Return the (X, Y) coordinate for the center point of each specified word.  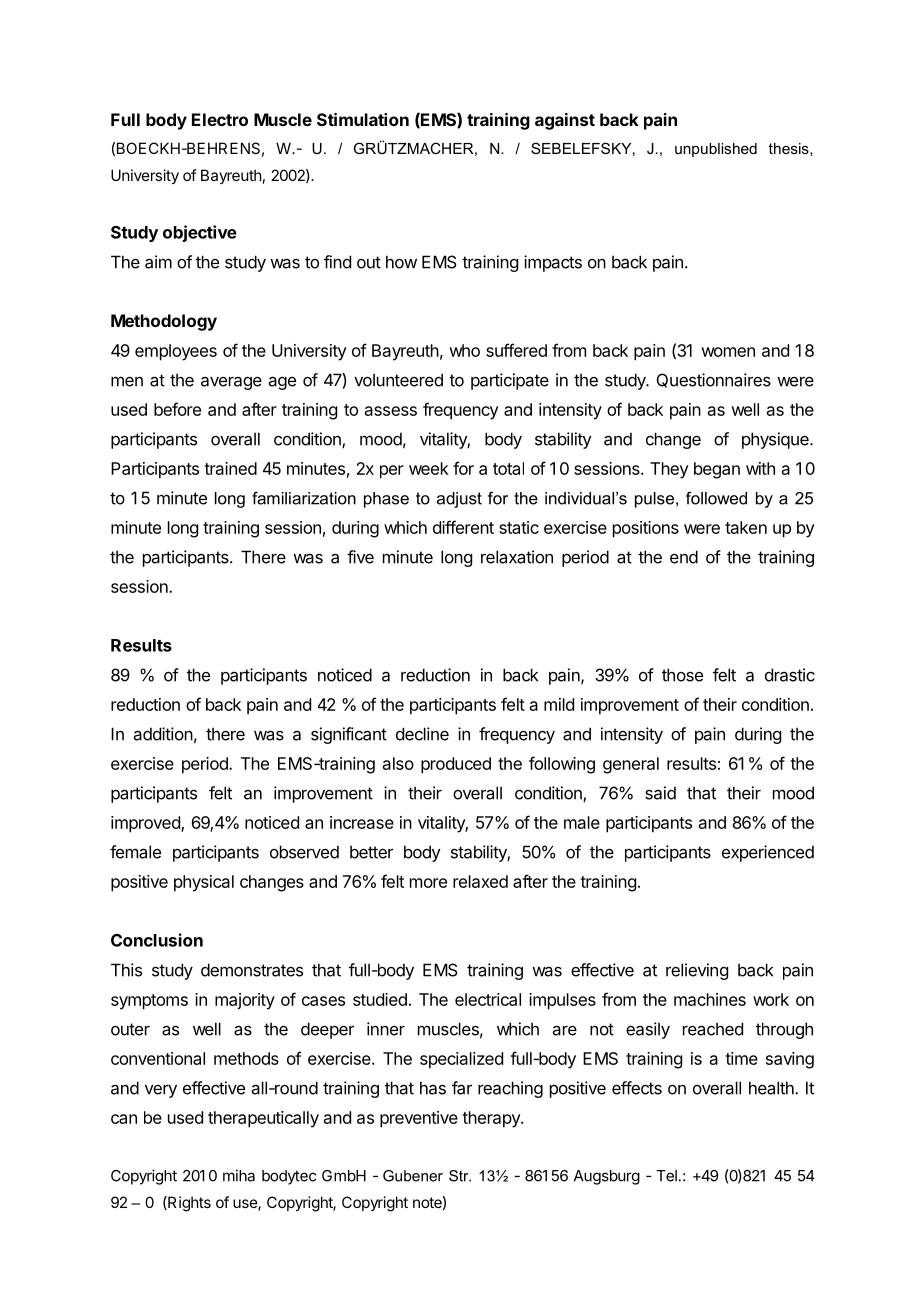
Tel (666, 1176)
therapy (492, 1119)
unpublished (716, 150)
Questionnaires (714, 380)
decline (422, 734)
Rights (188, 1204)
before (177, 409)
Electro (220, 119)
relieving (697, 971)
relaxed (480, 881)
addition (163, 734)
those (682, 675)
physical (204, 883)
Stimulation (363, 119)
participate (510, 381)
